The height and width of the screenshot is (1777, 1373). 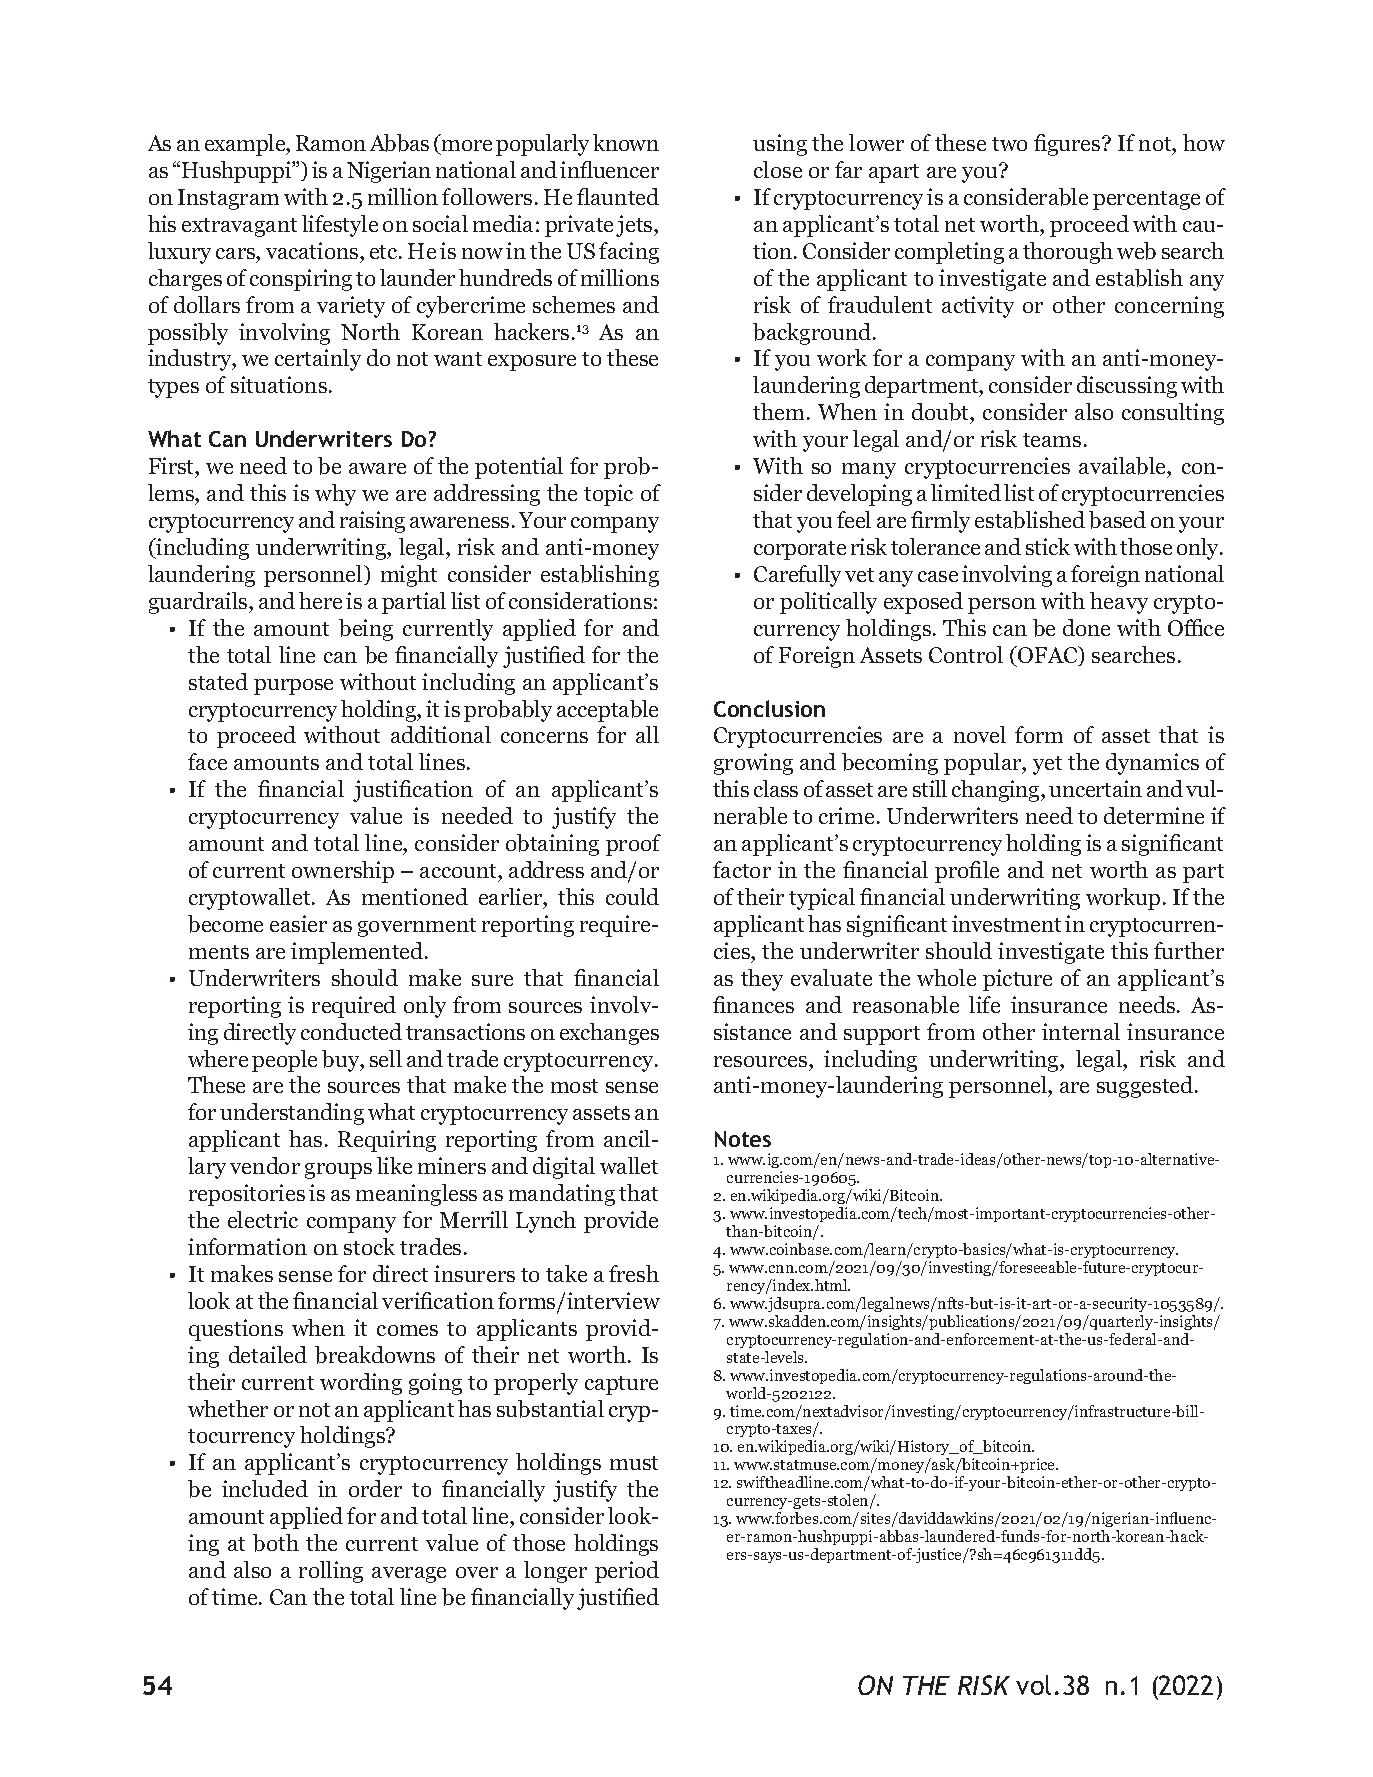 I want to click on Notes, so click(x=743, y=1139).
